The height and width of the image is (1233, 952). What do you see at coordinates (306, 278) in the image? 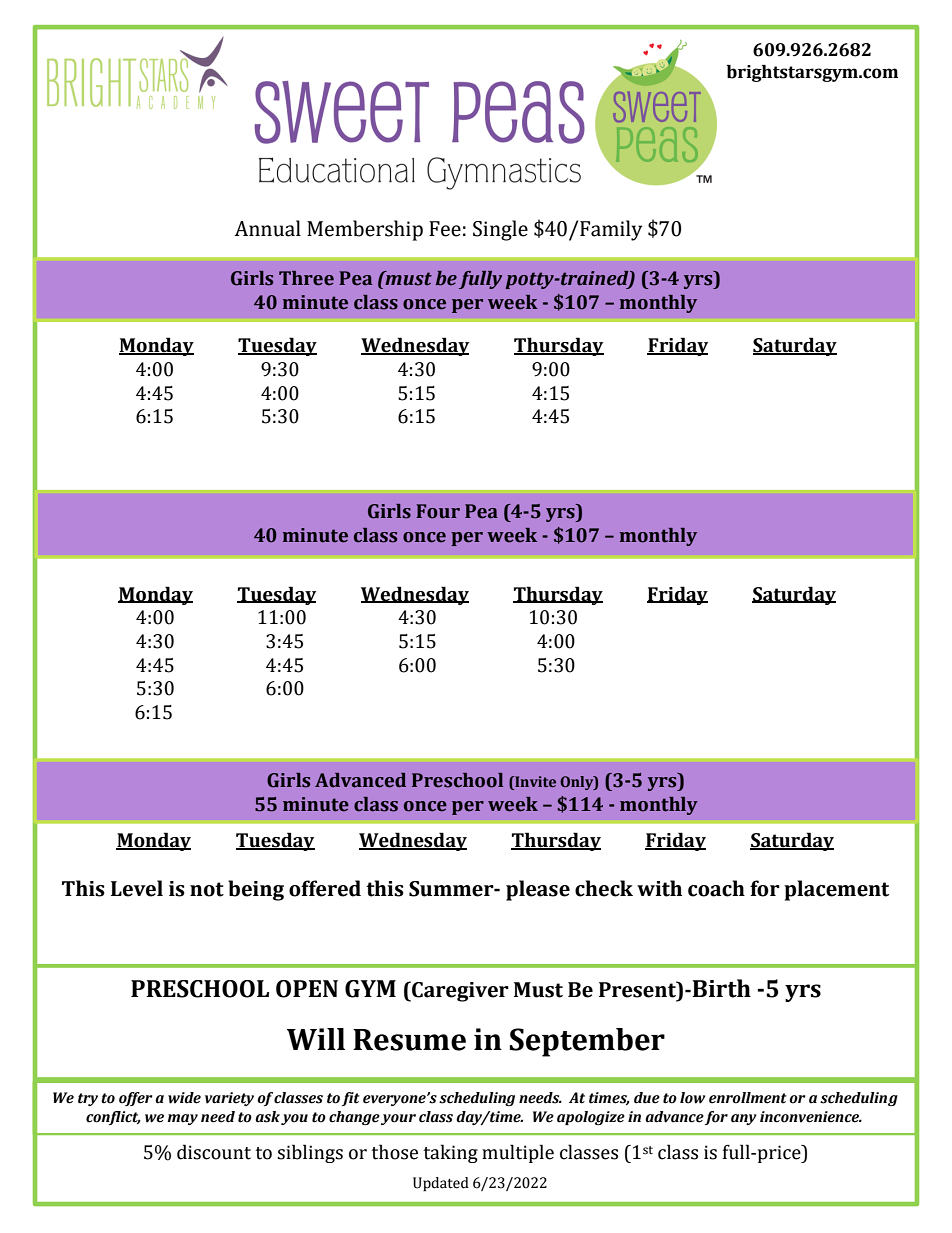
I see `Three` at bounding box center [306, 278].
